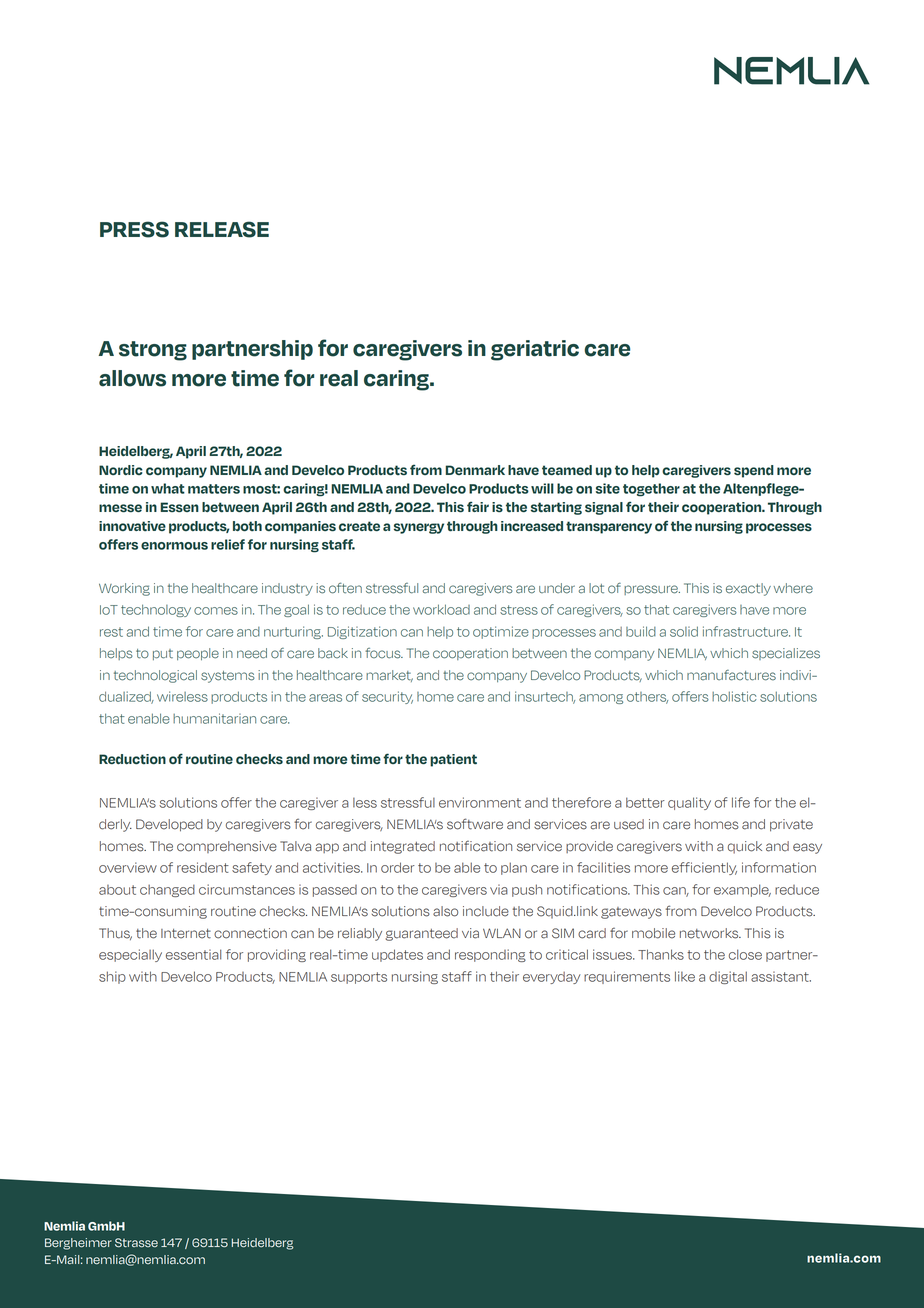  I want to click on Internet, so click(186, 934).
